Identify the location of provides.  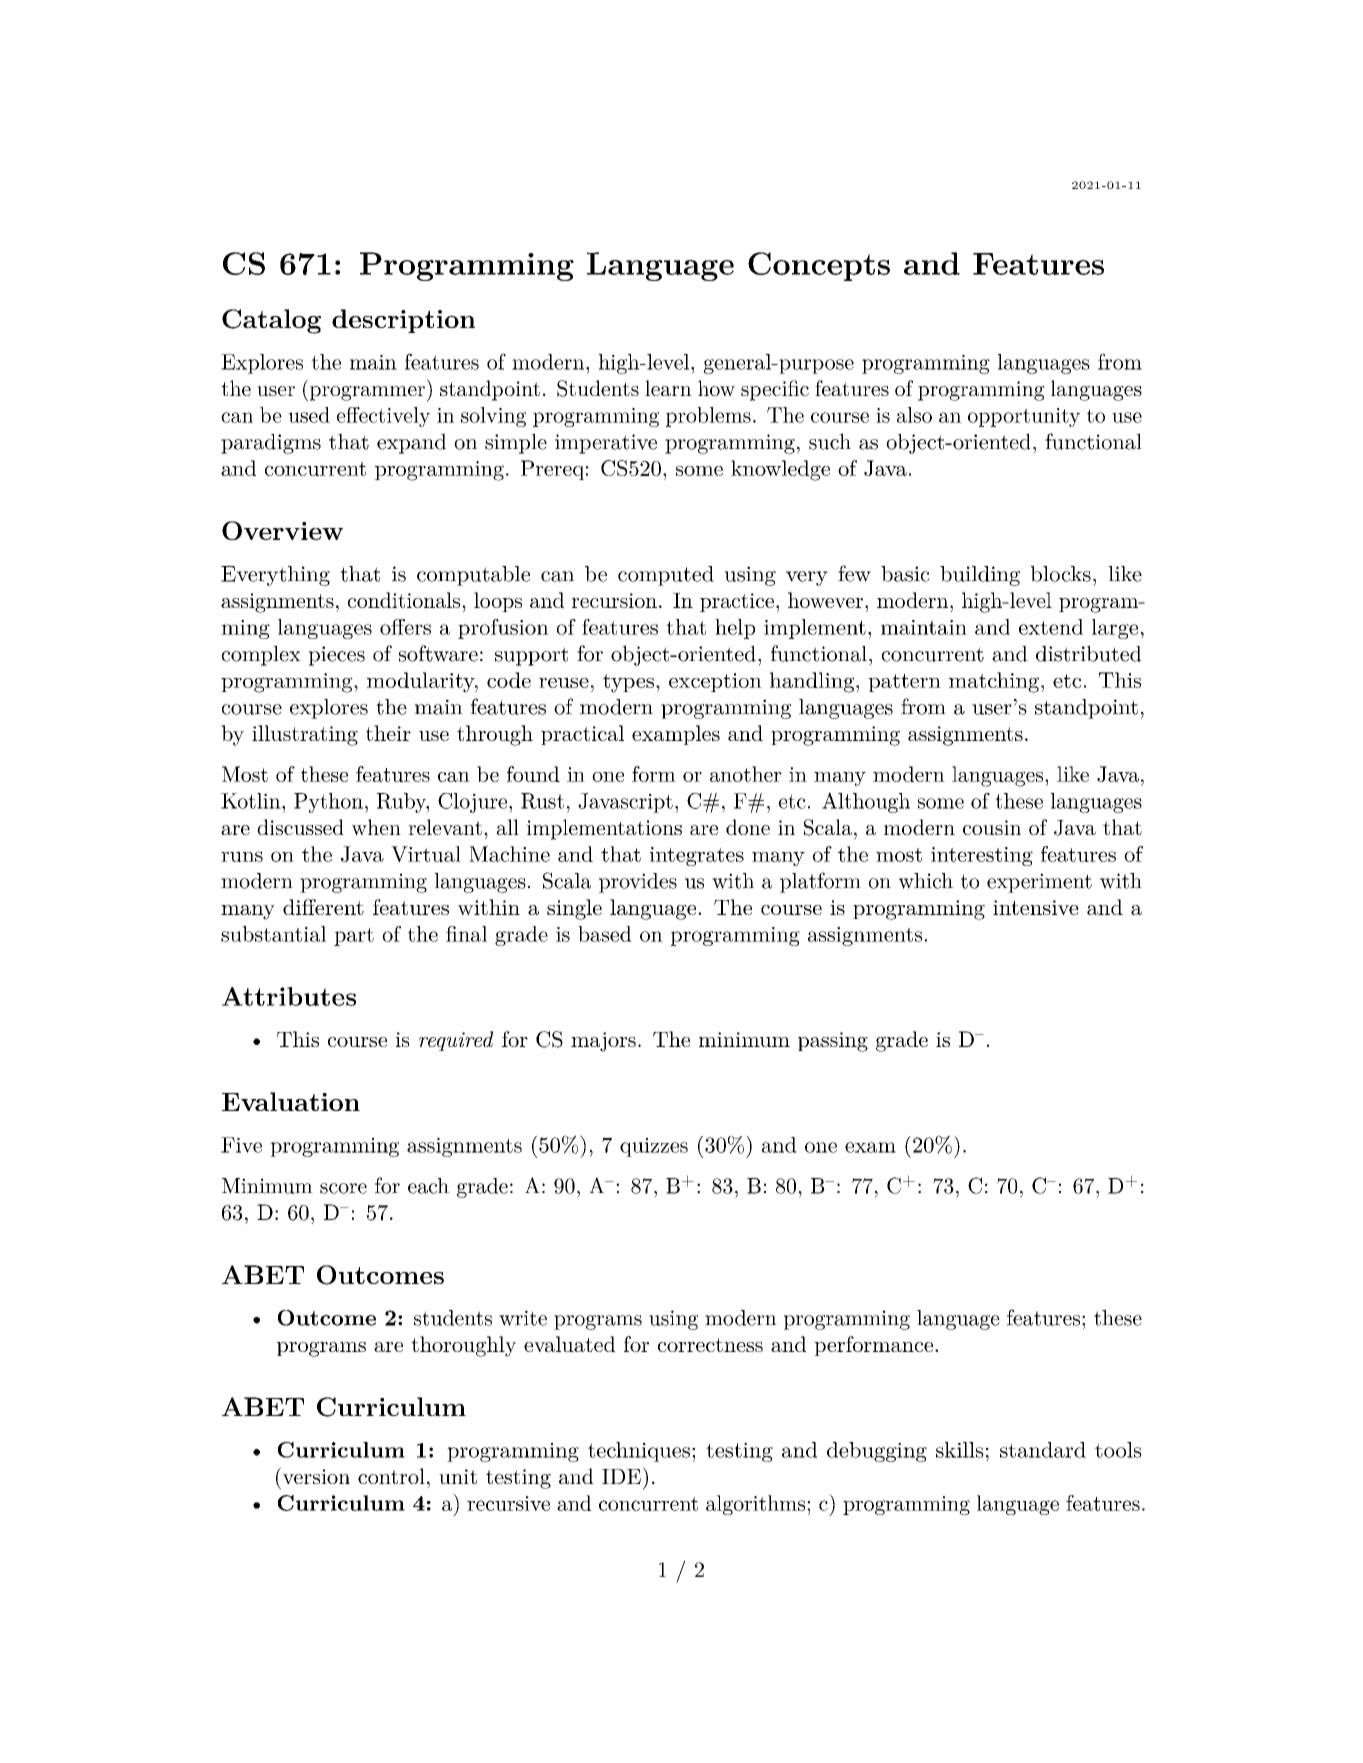
(638, 883).
